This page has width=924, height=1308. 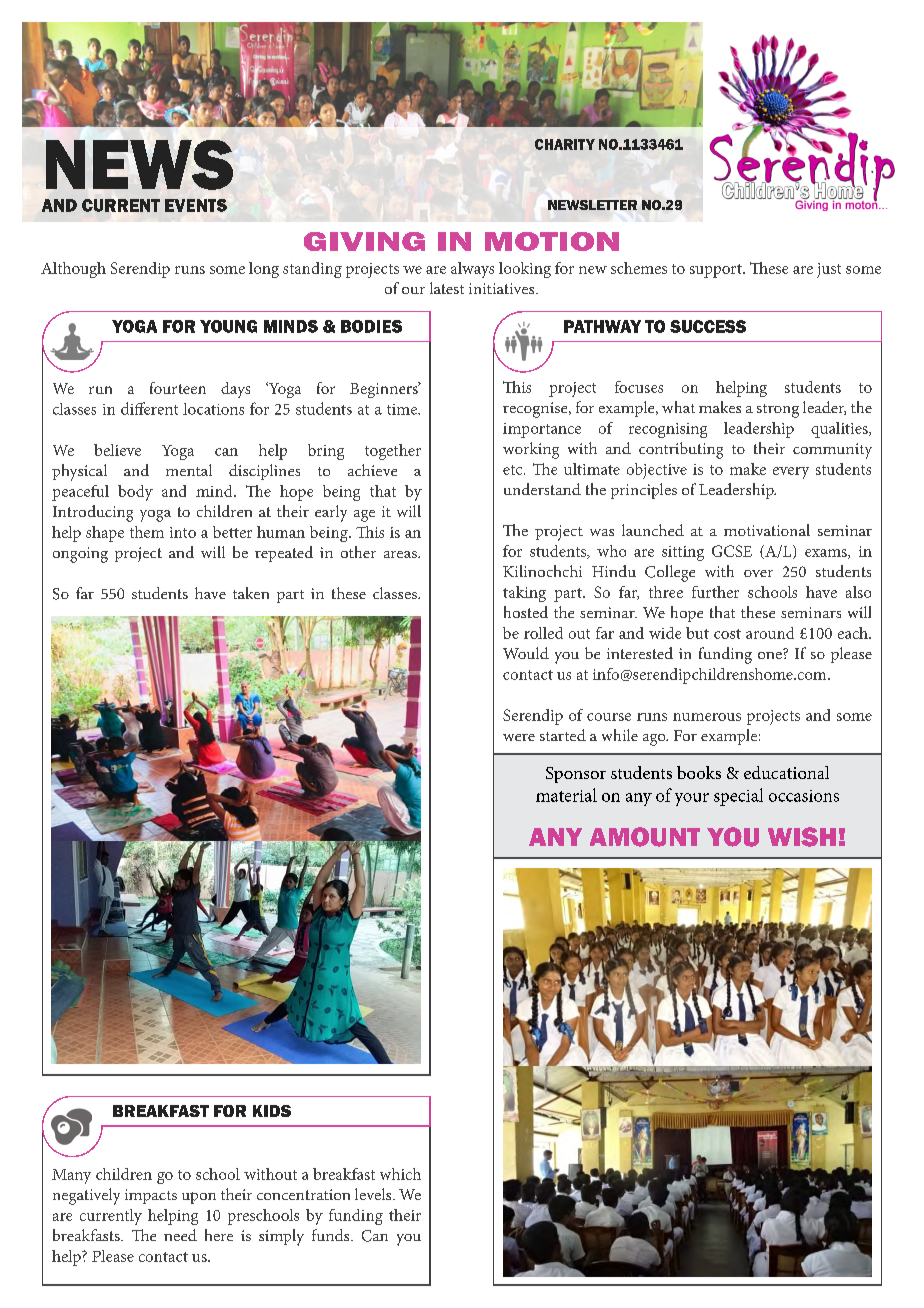 What do you see at coordinates (183, 532) in the page?
I see `into` at bounding box center [183, 532].
